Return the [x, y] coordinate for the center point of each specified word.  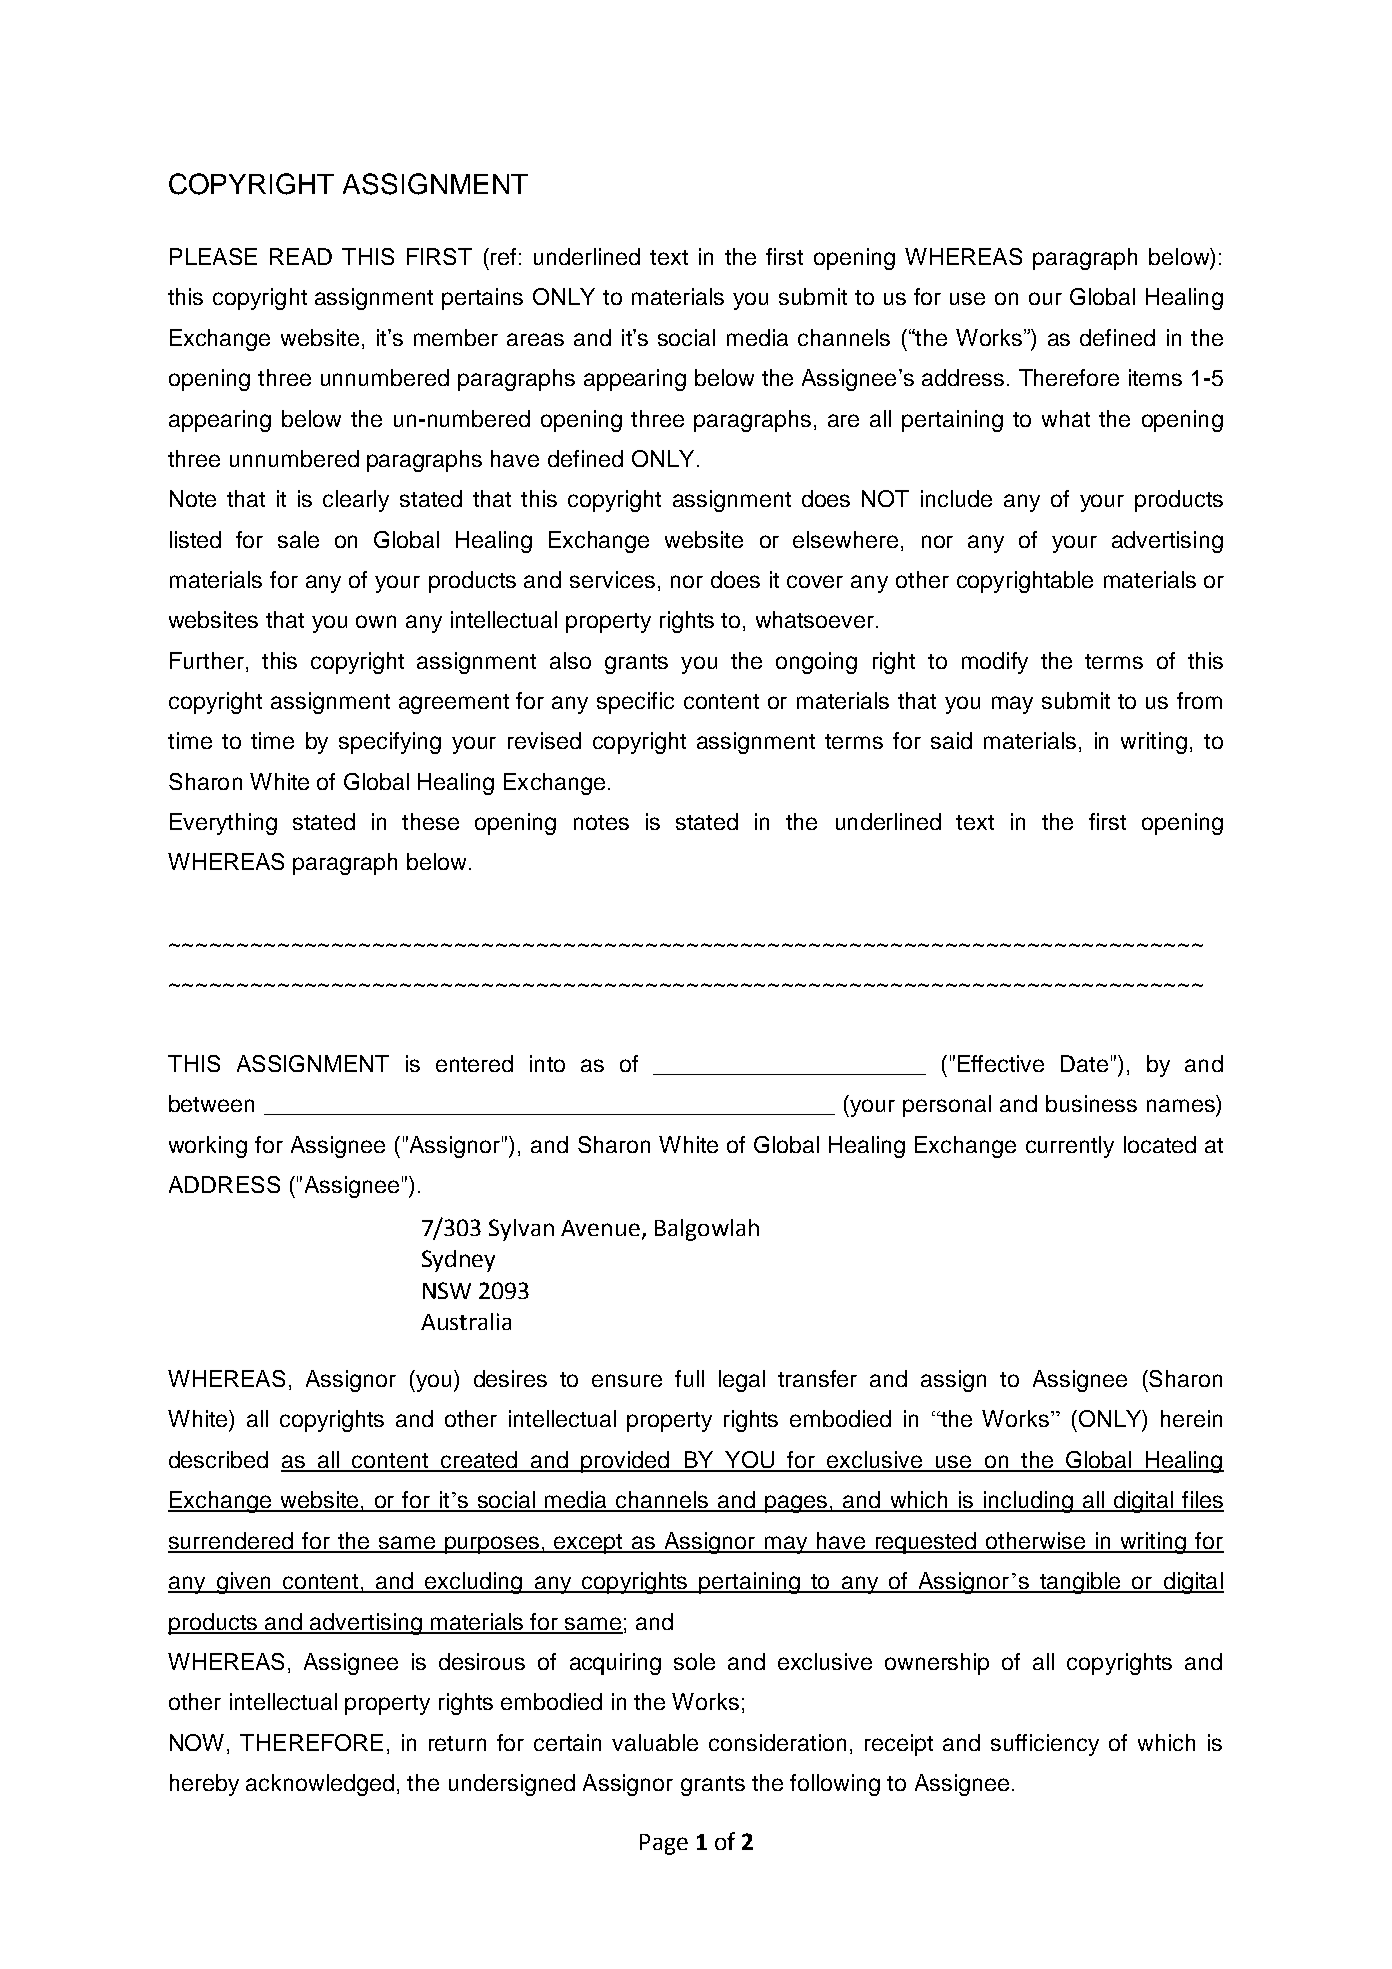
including [1028, 1502]
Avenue [600, 1228]
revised [544, 740]
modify [995, 663]
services [612, 579]
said [951, 740]
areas [535, 339]
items [1155, 377]
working [208, 1147]
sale [298, 539]
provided [625, 1462]
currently [1070, 1147]
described [218, 1459]
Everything [223, 824]
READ [301, 256]
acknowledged [320, 1785]
